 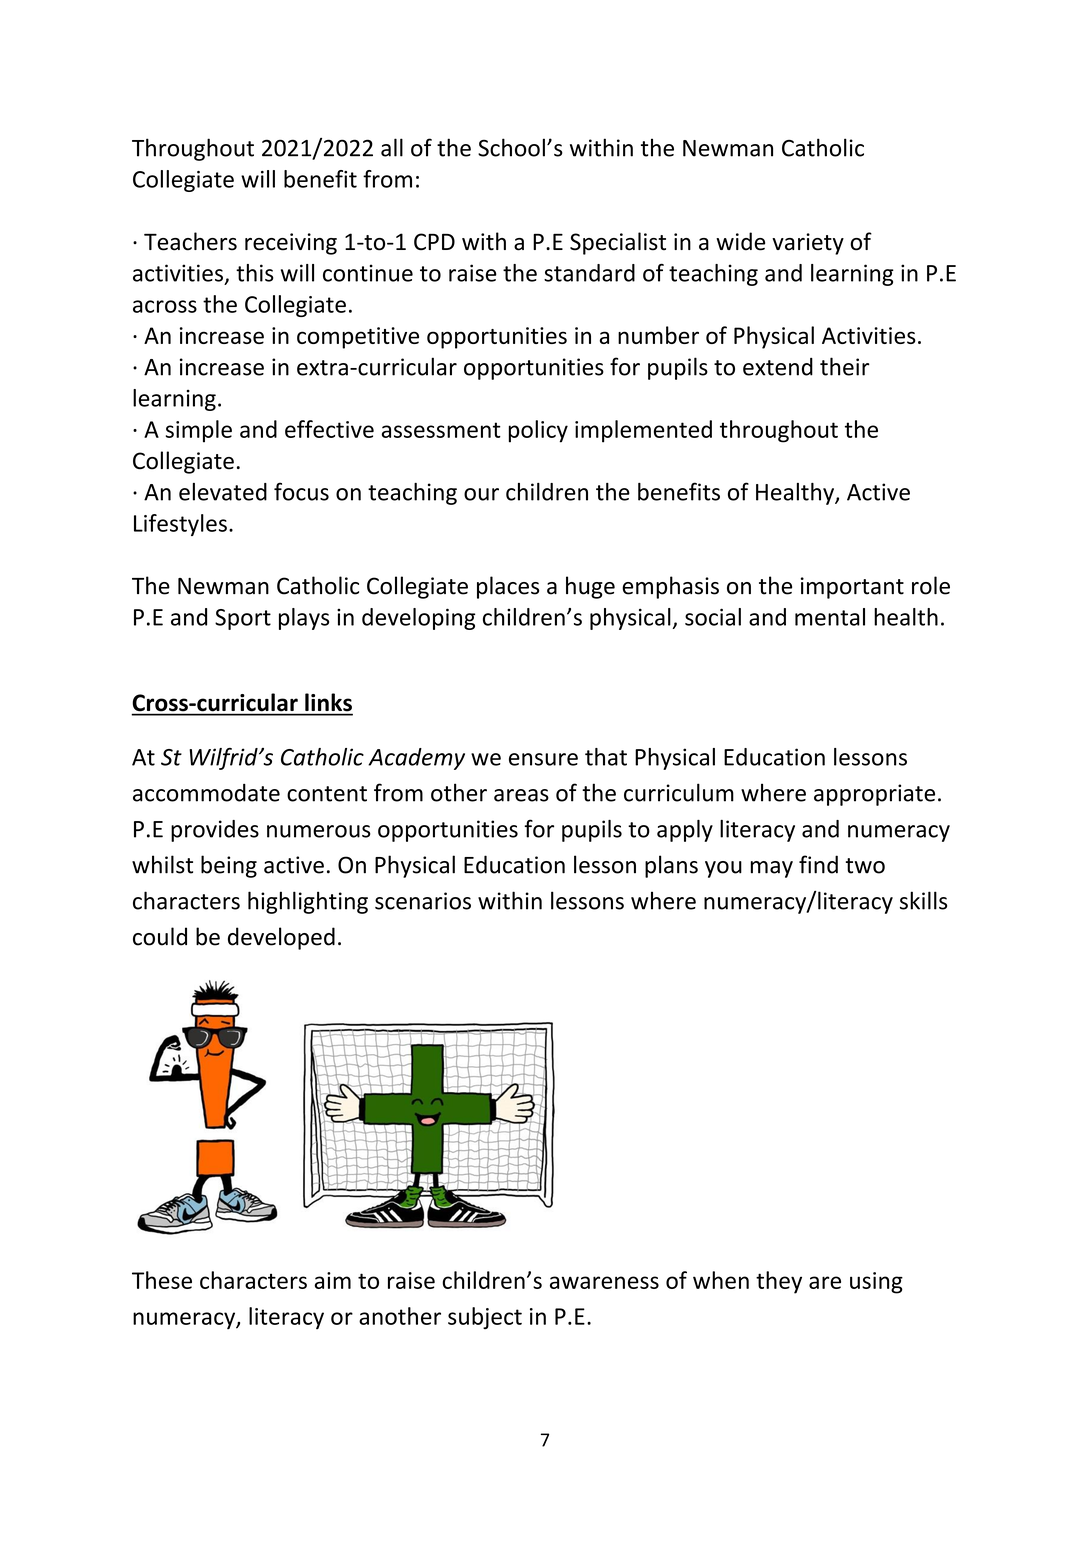 I want to click on awareness, so click(x=604, y=1282).
